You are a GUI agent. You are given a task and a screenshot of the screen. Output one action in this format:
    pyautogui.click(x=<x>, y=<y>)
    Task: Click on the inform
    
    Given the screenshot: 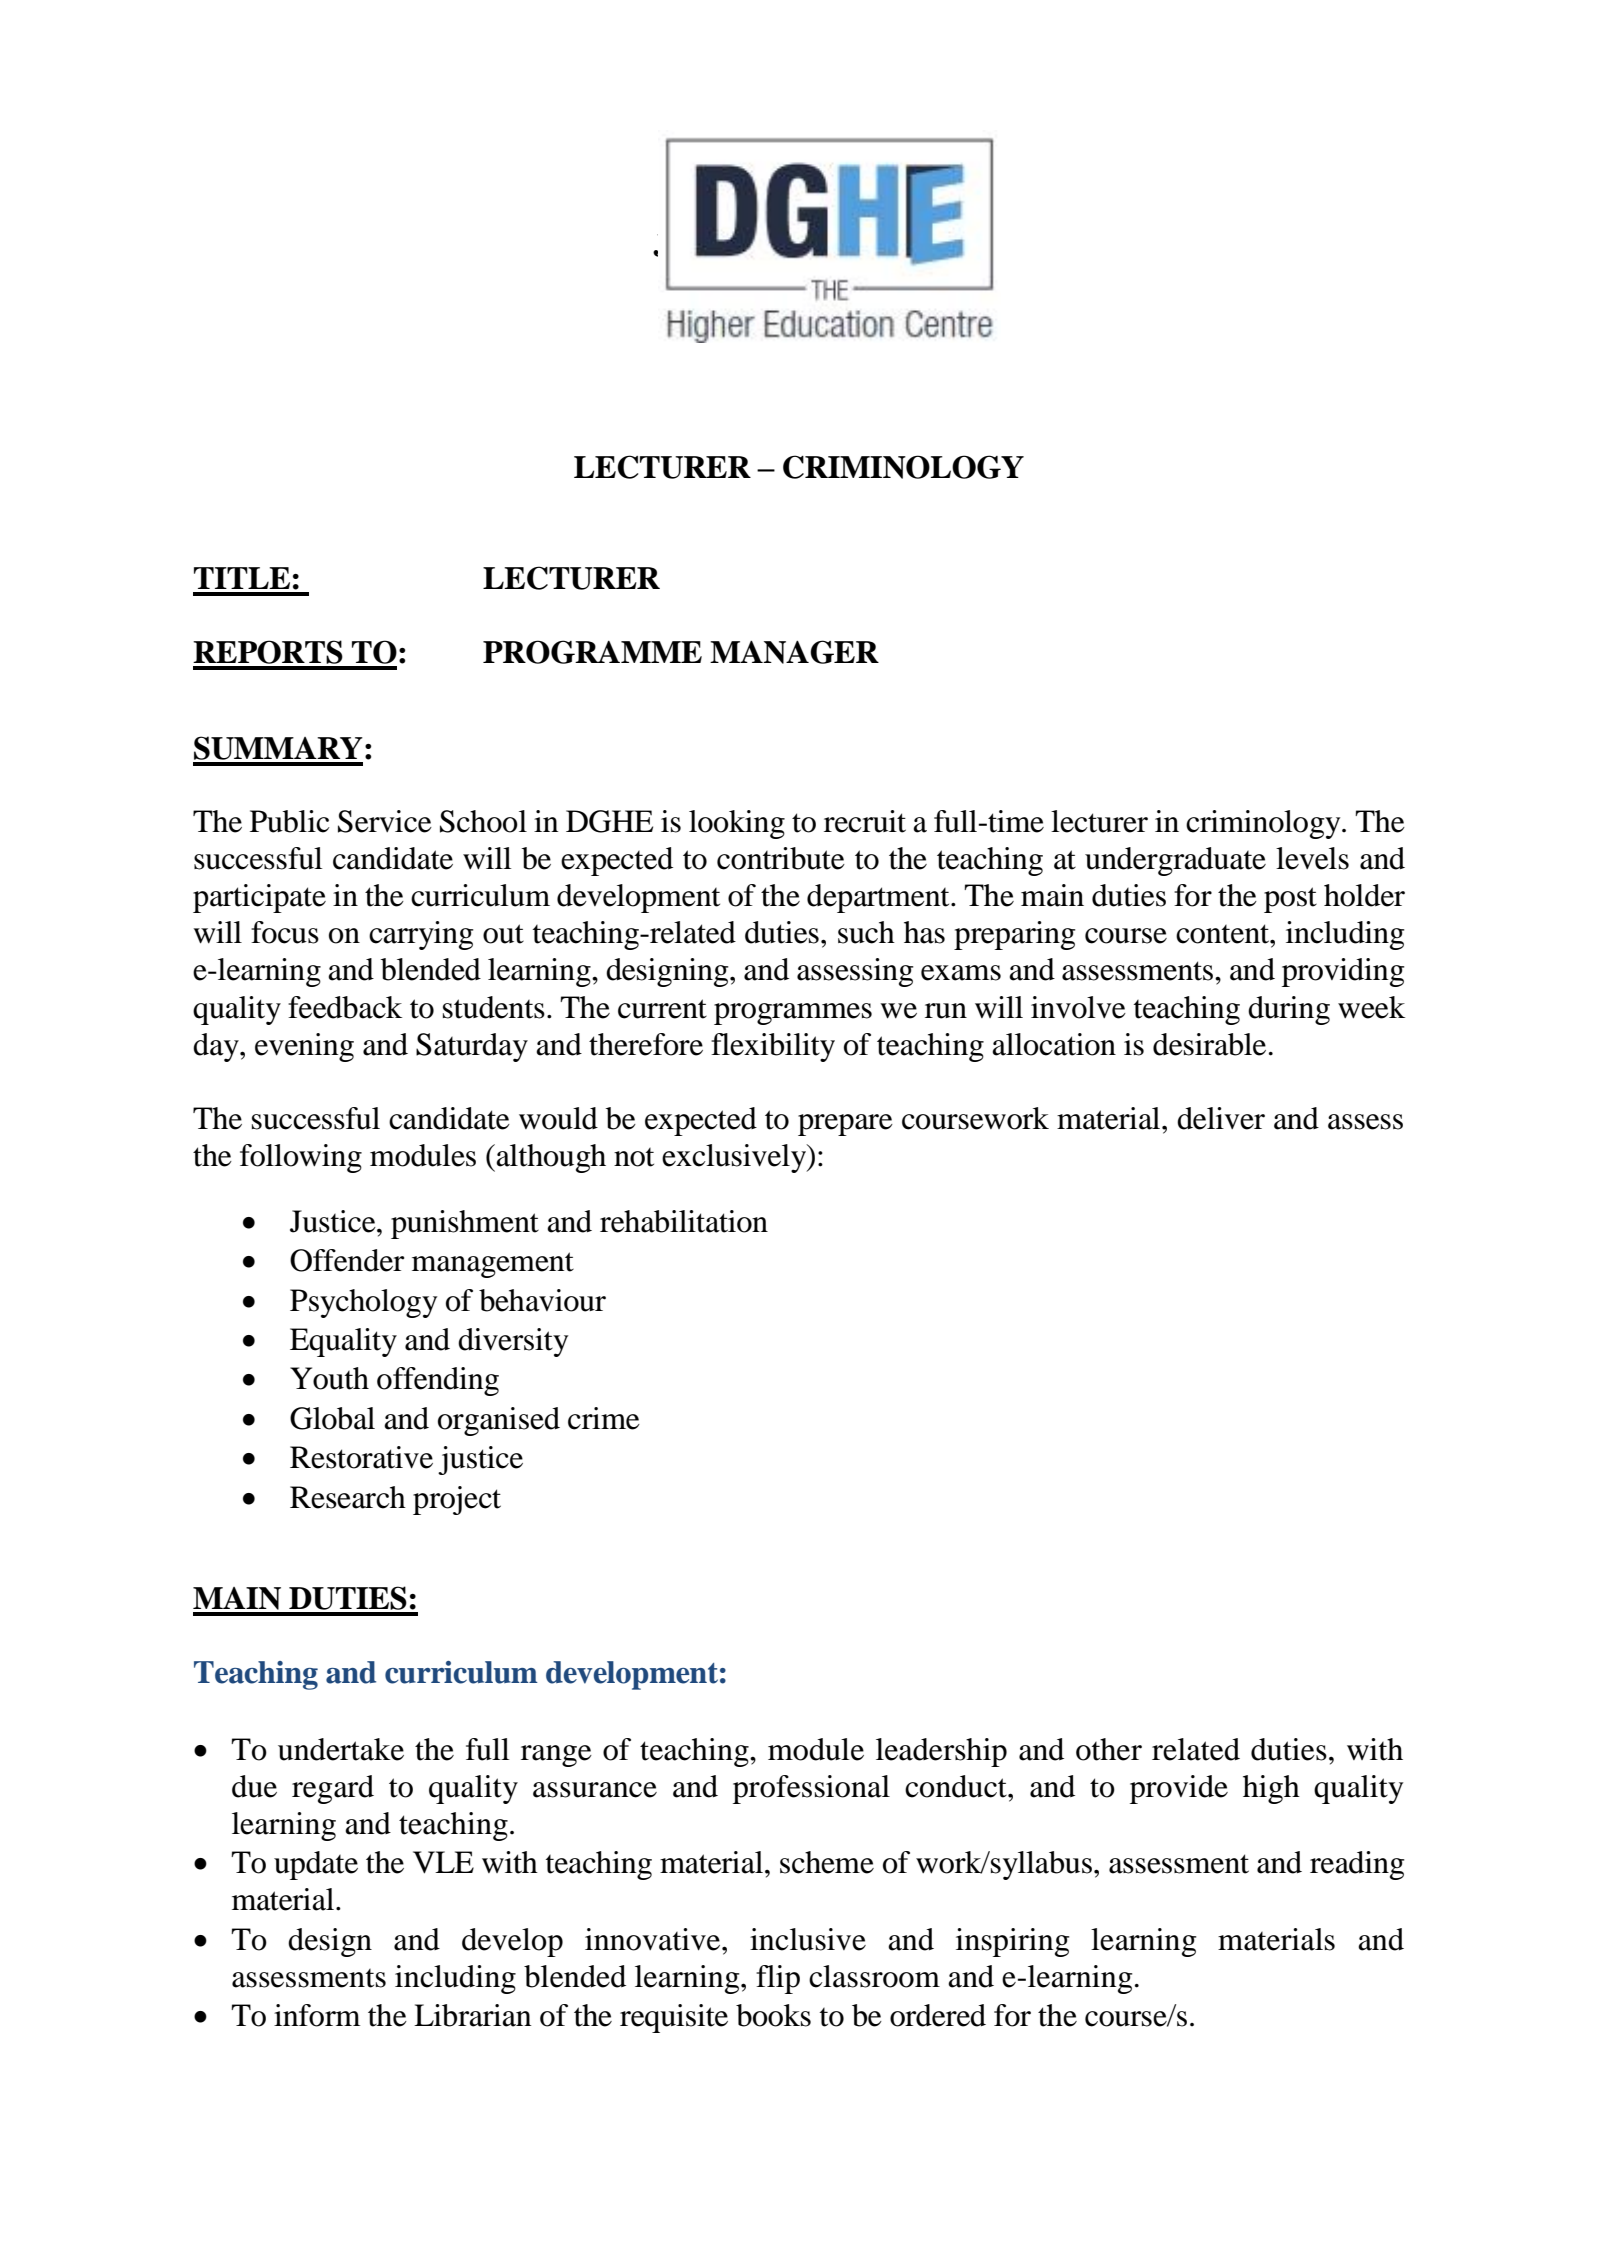 What is the action you would take?
    pyautogui.click(x=317, y=2015)
